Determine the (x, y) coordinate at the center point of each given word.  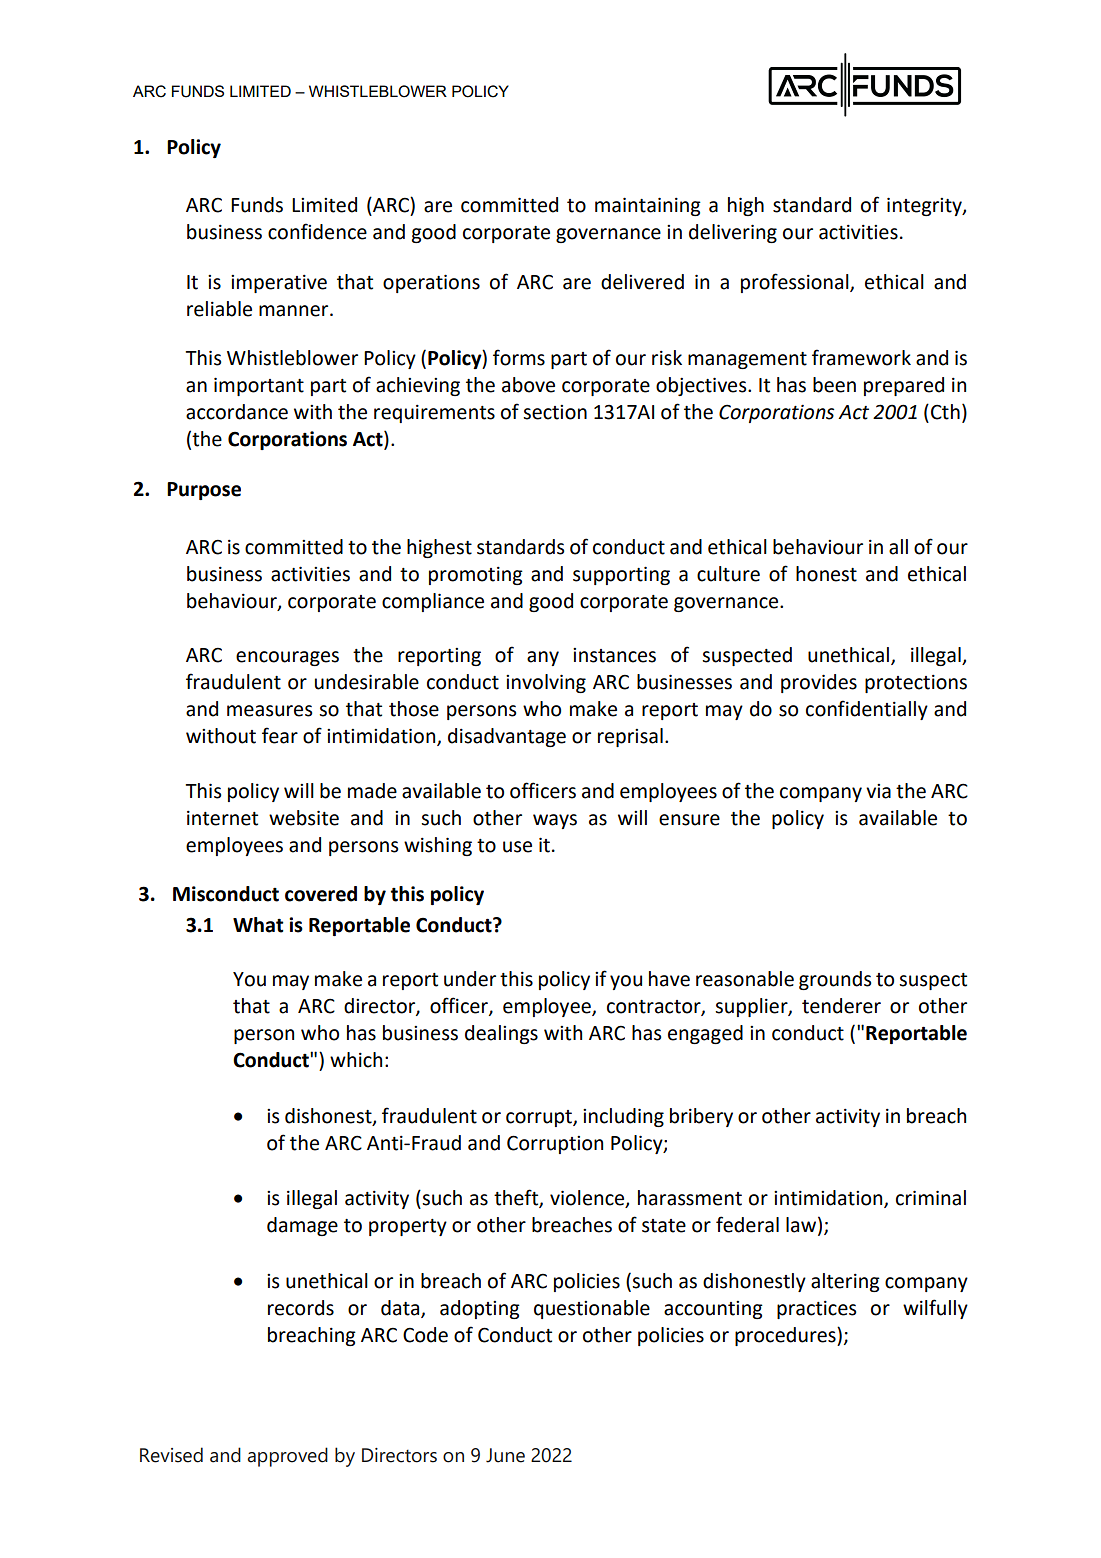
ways (555, 821)
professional (796, 283)
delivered (642, 282)
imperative (279, 284)
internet (222, 818)
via (878, 791)
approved (287, 1457)
